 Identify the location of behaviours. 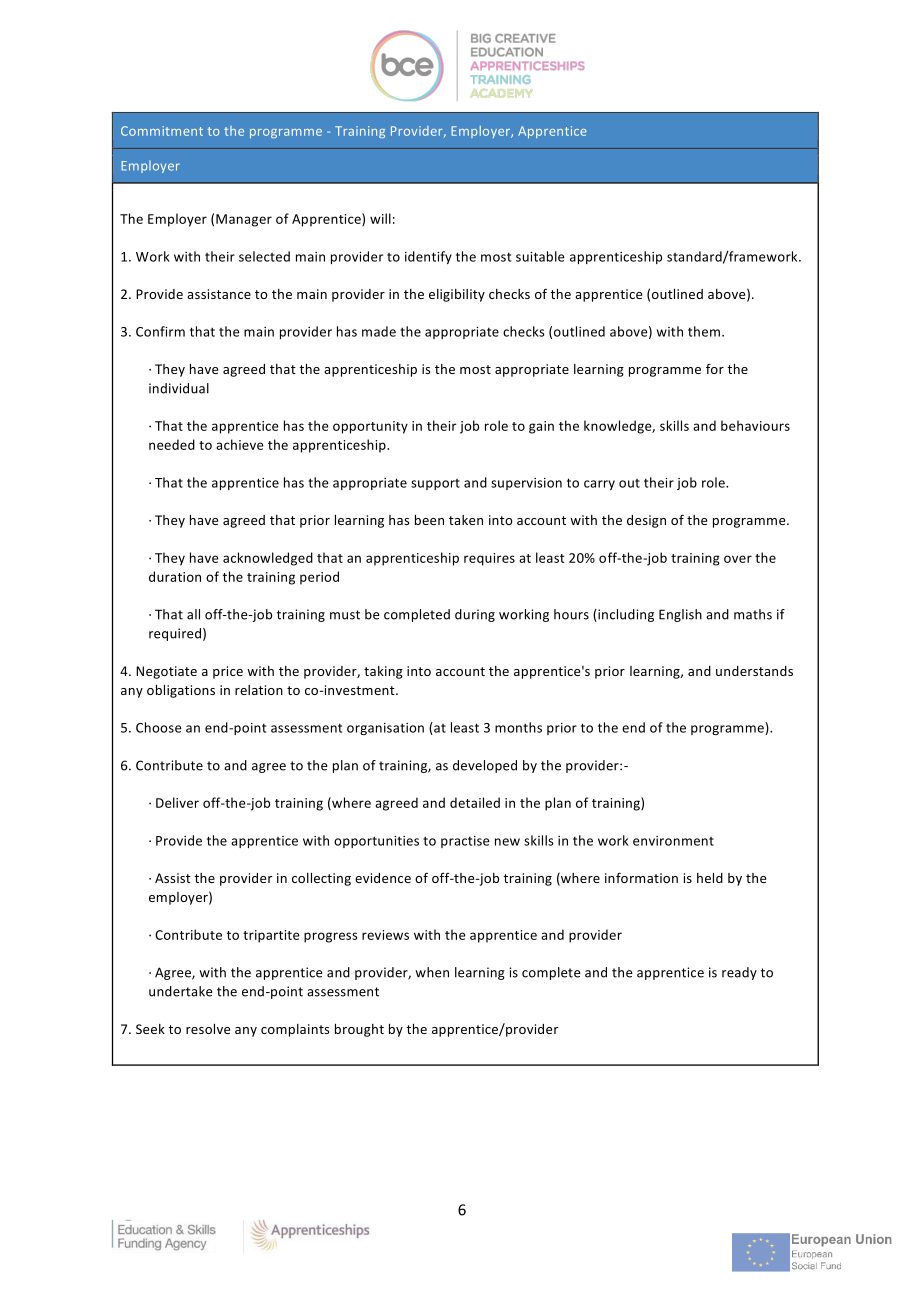
(755, 425).
